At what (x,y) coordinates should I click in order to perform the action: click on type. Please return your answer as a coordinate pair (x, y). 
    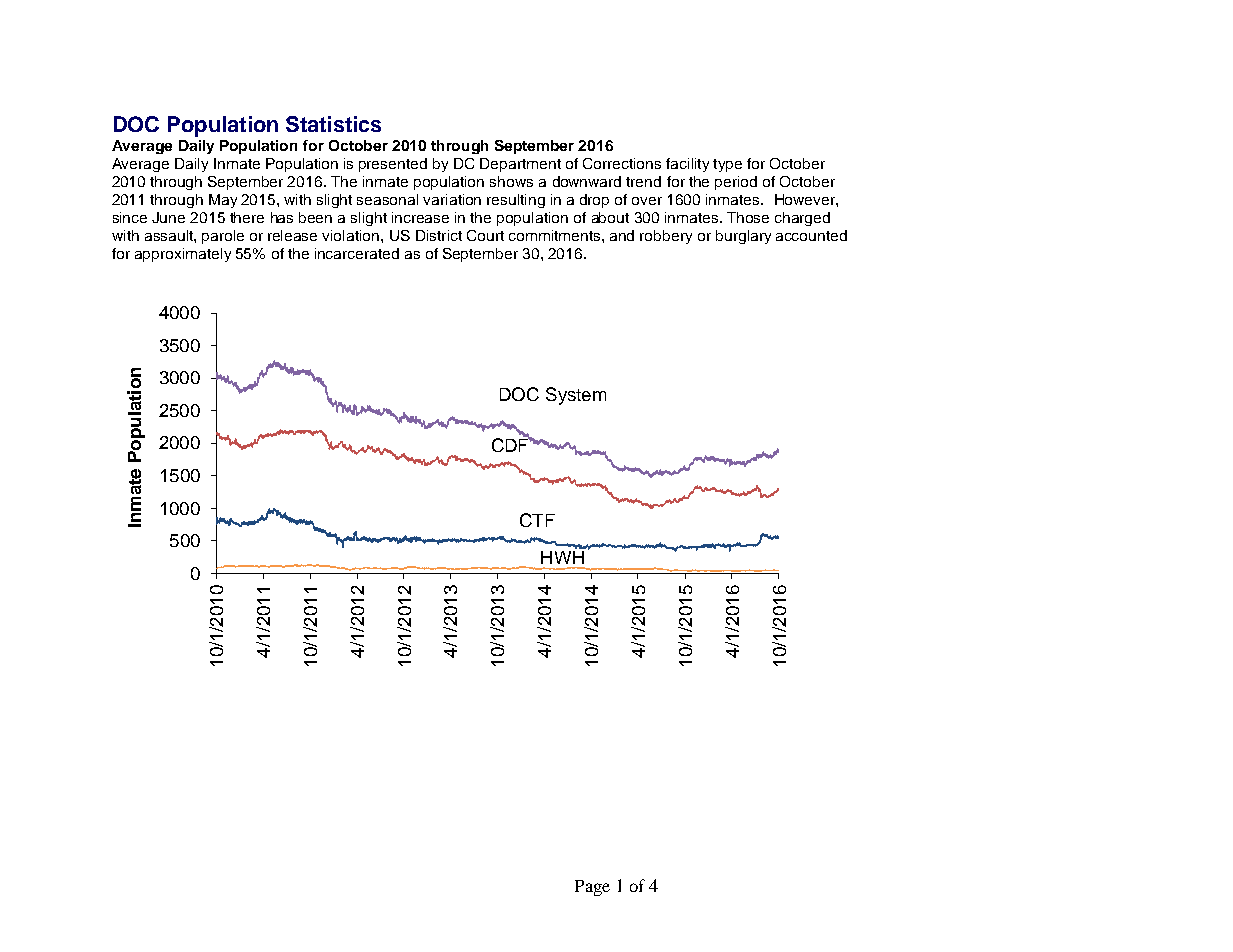
    Looking at the image, I should click on (727, 165).
